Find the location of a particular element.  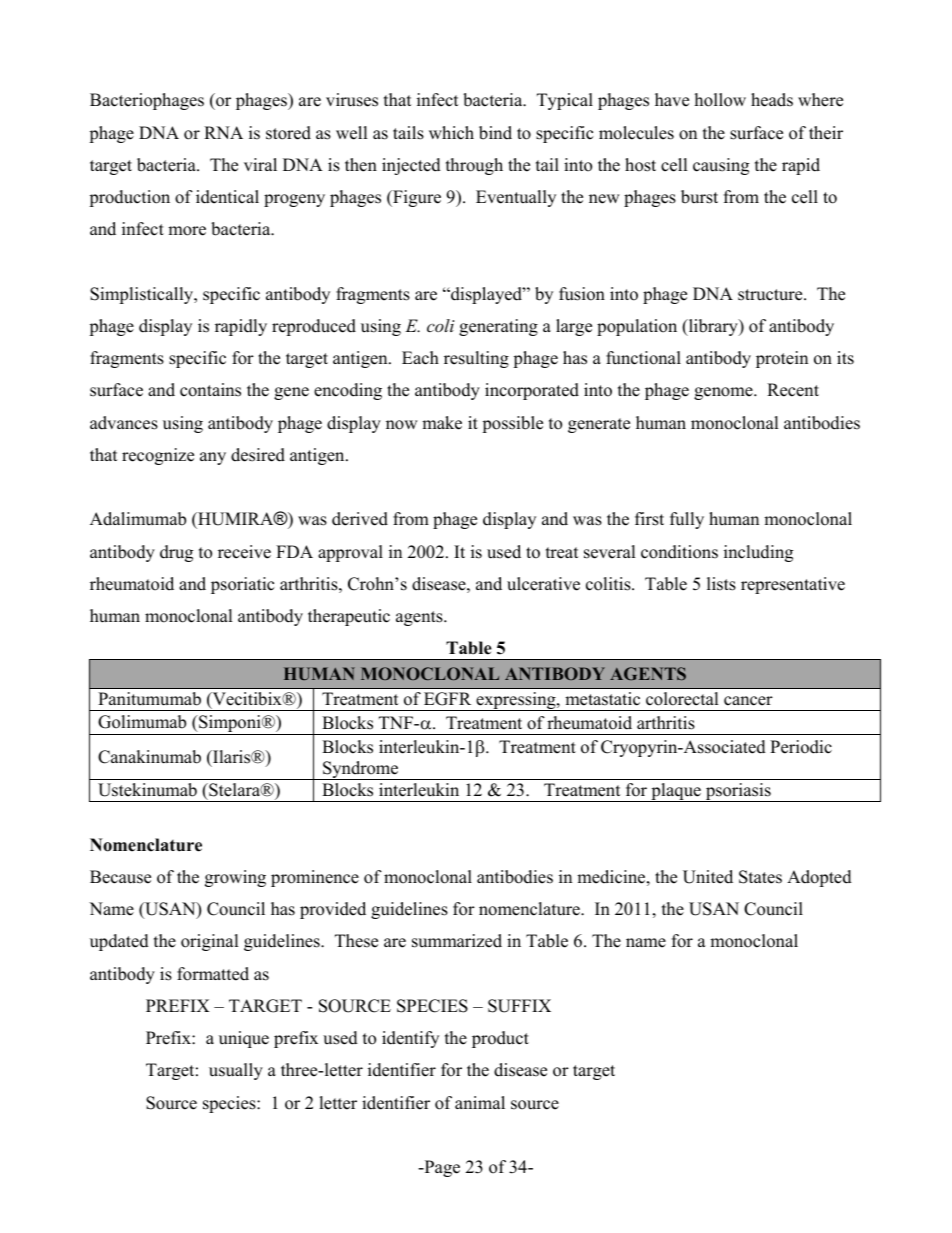

psoriasis is located at coordinates (738, 792).
